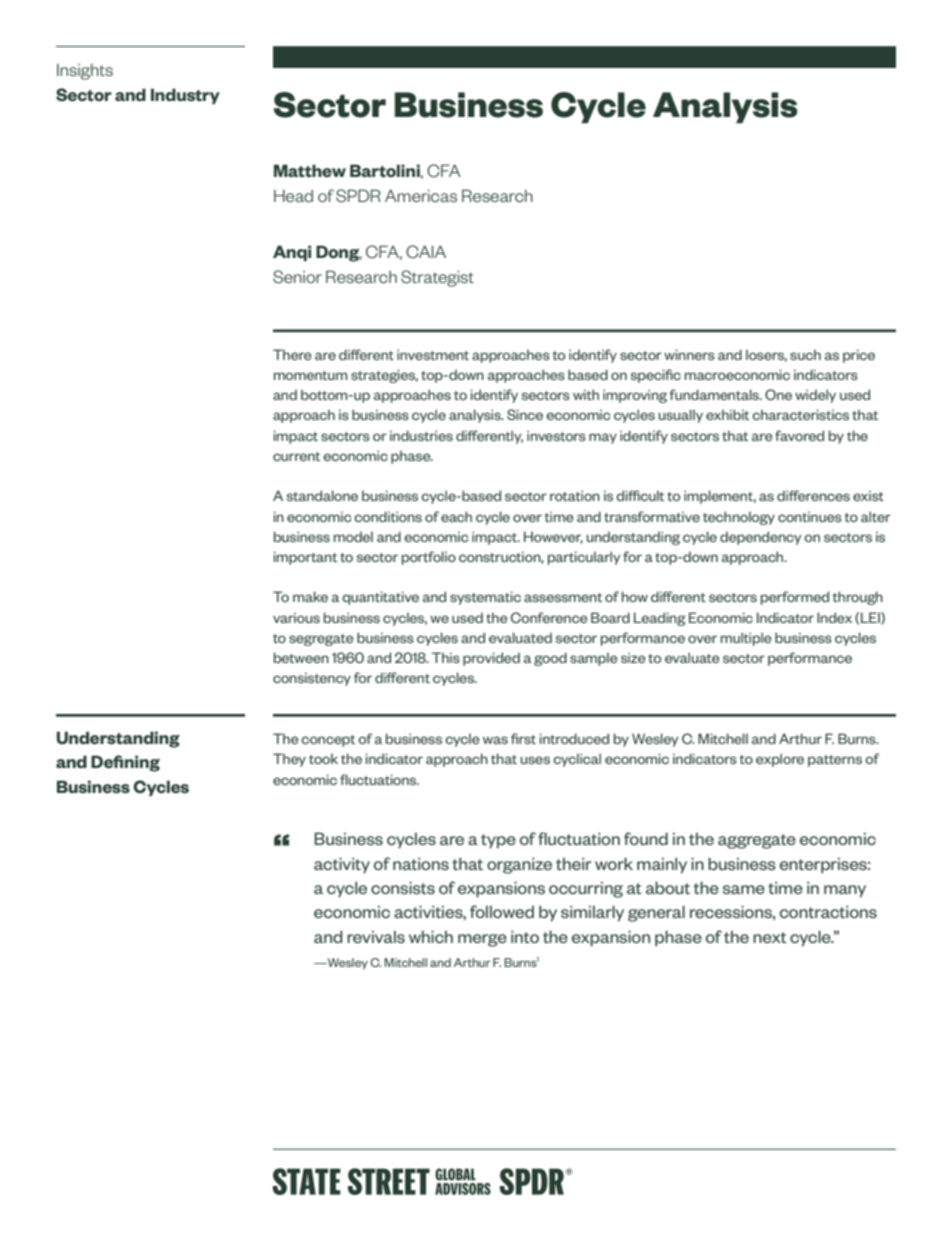  Describe the element at coordinates (456, 516) in the screenshot. I see `each` at that location.
